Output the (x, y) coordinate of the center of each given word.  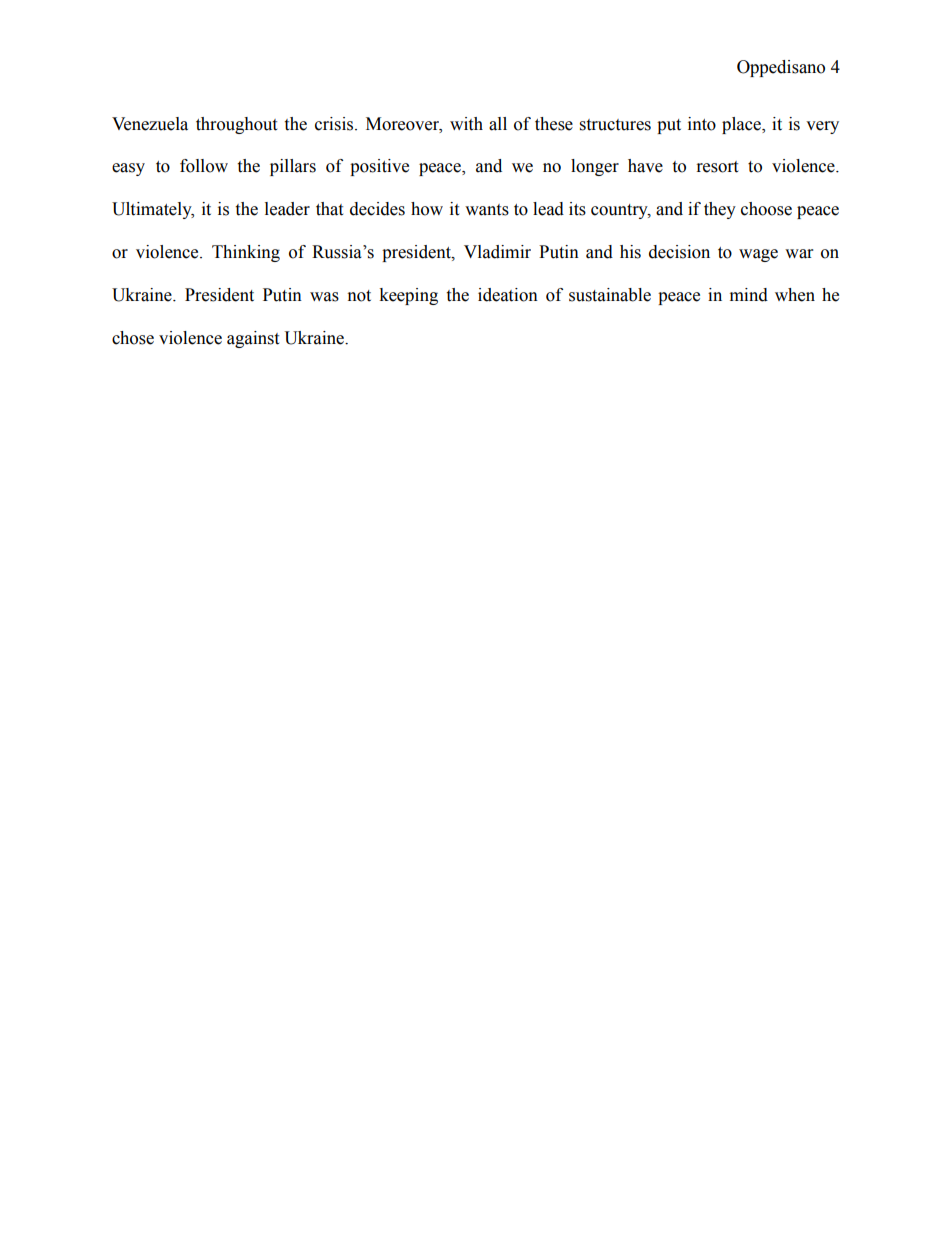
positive (379, 167)
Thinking (246, 253)
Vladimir (497, 252)
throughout (236, 125)
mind (749, 295)
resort (717, 167)
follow (204, 166)
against (253, 339)
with (466, 124)
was (324, 297)
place (742, 125)
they (720, 210)
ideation (508, 295)
